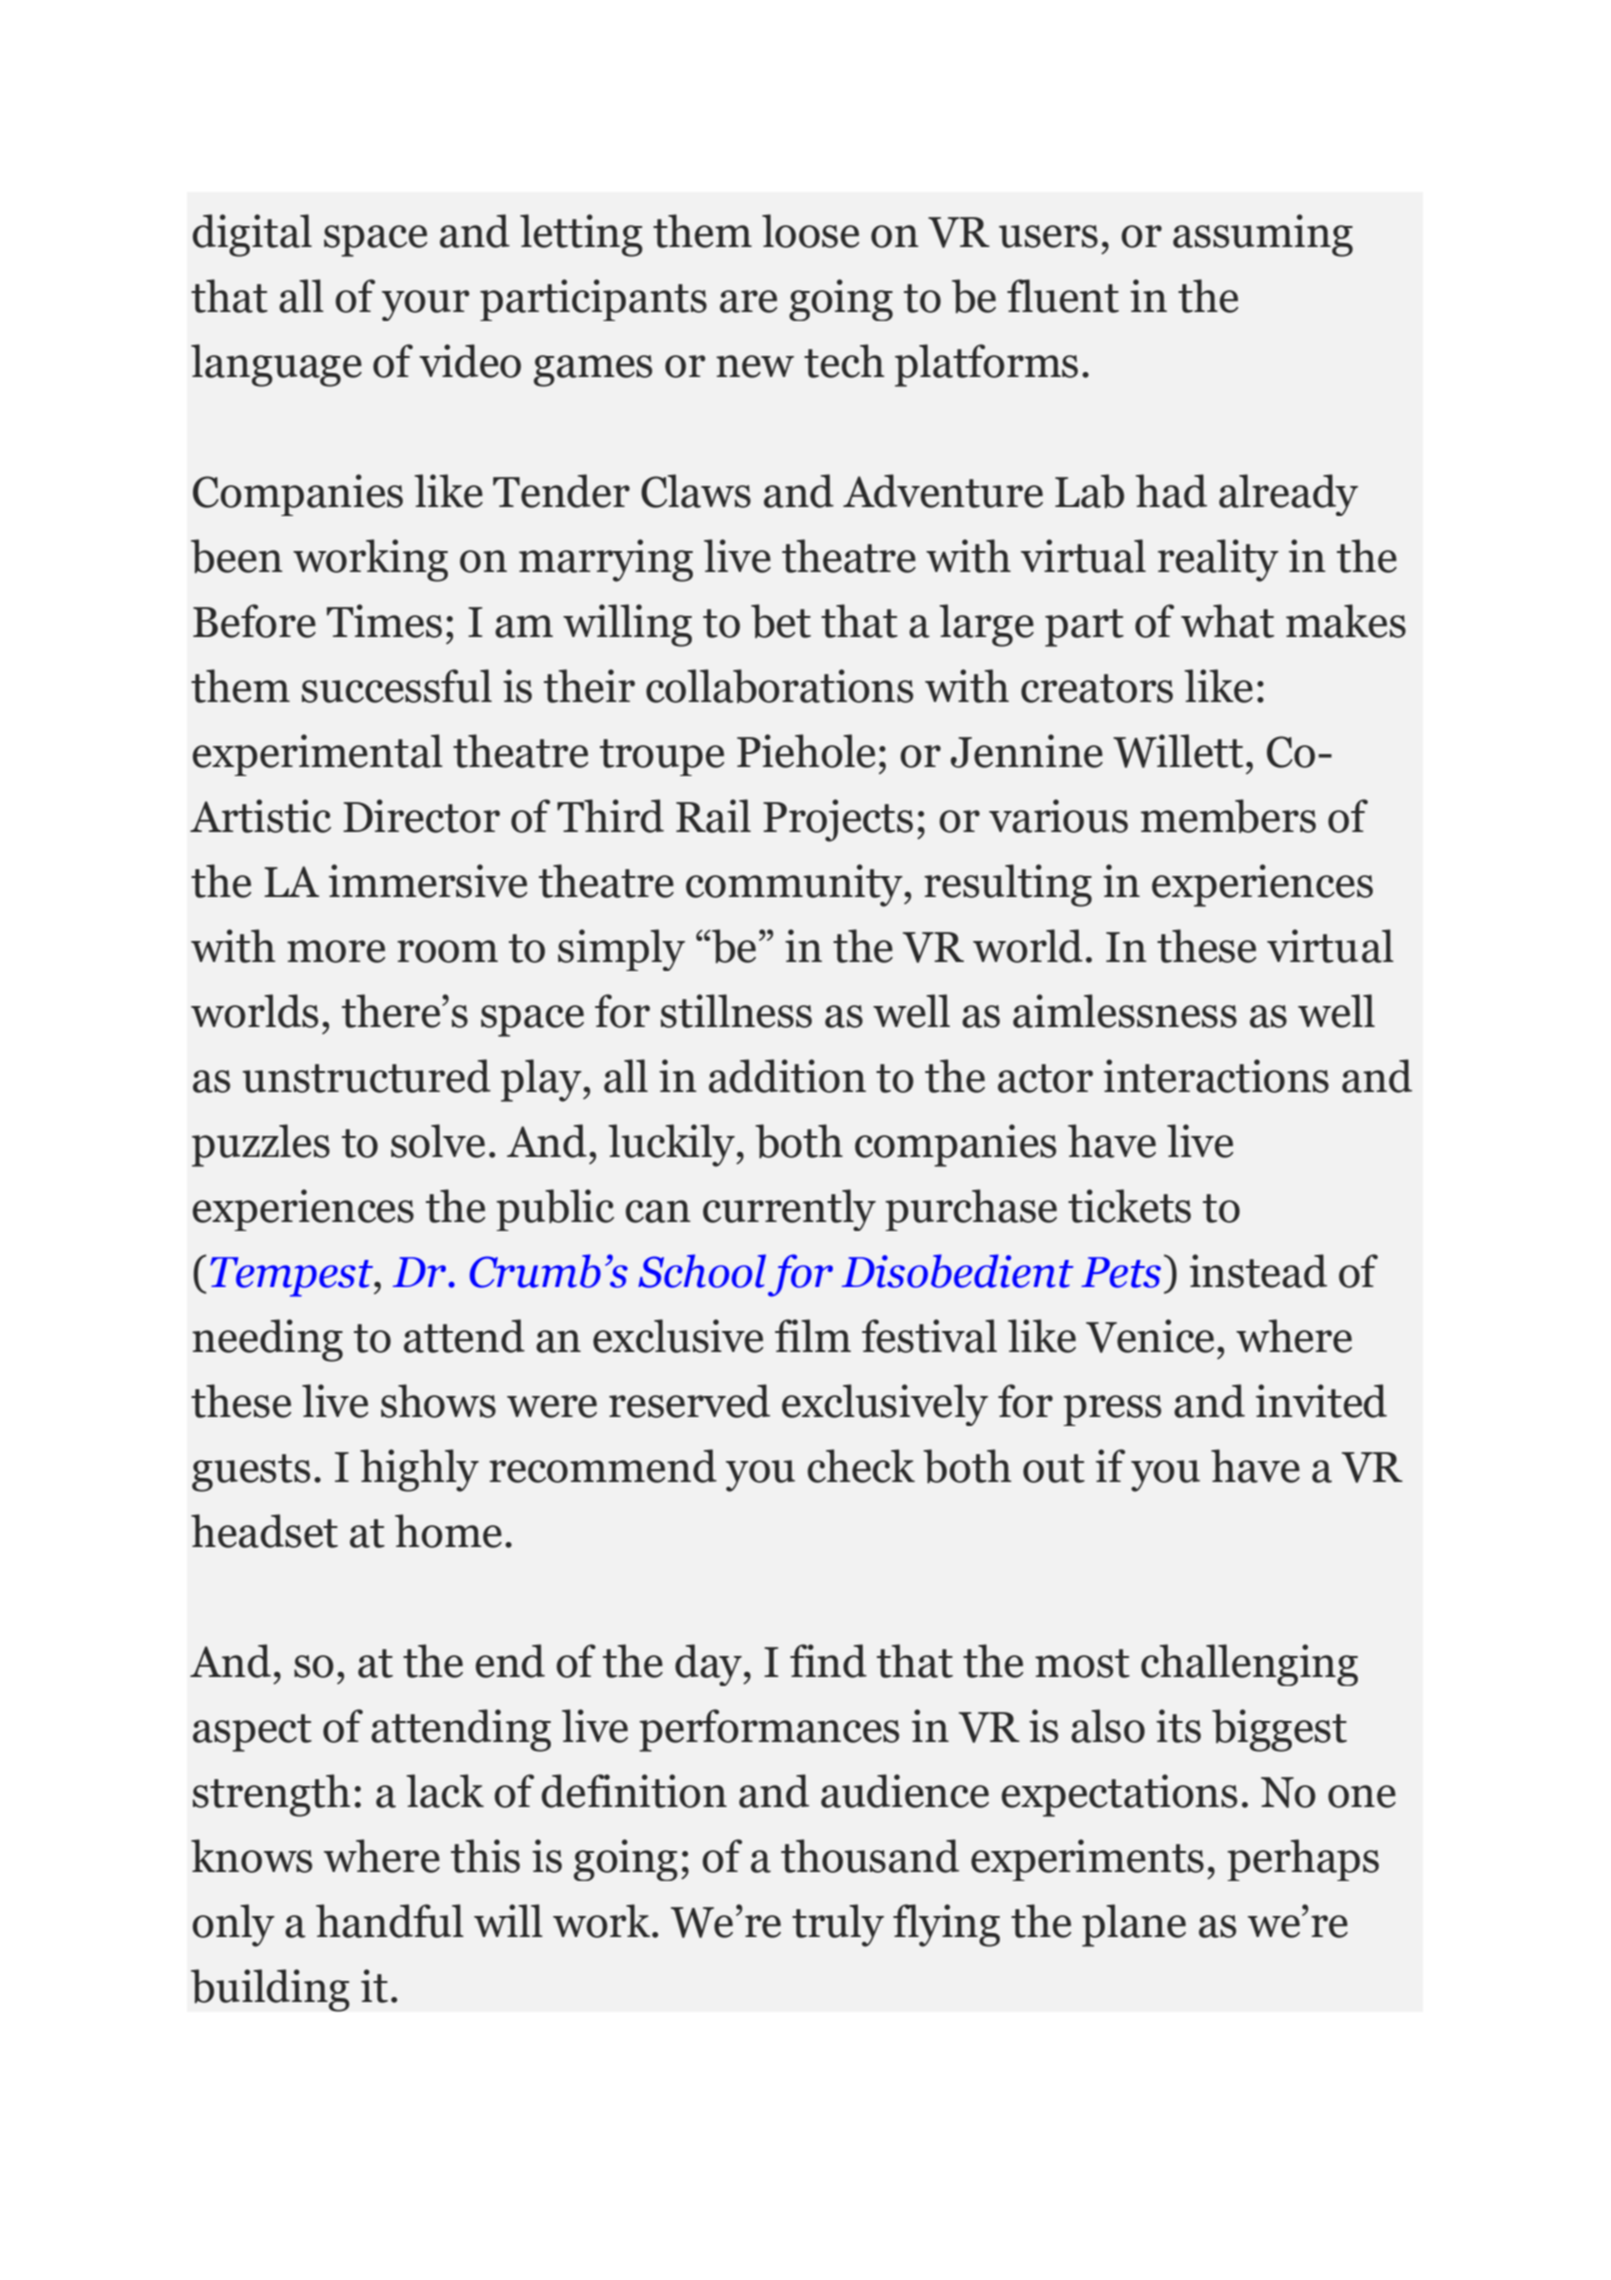 Image resolution: width=1611 pixels, height=2280 pixels. What do you see at coordinates (787, 1076) in the document?
I see `addition` at bounding box center [787, 1076].
